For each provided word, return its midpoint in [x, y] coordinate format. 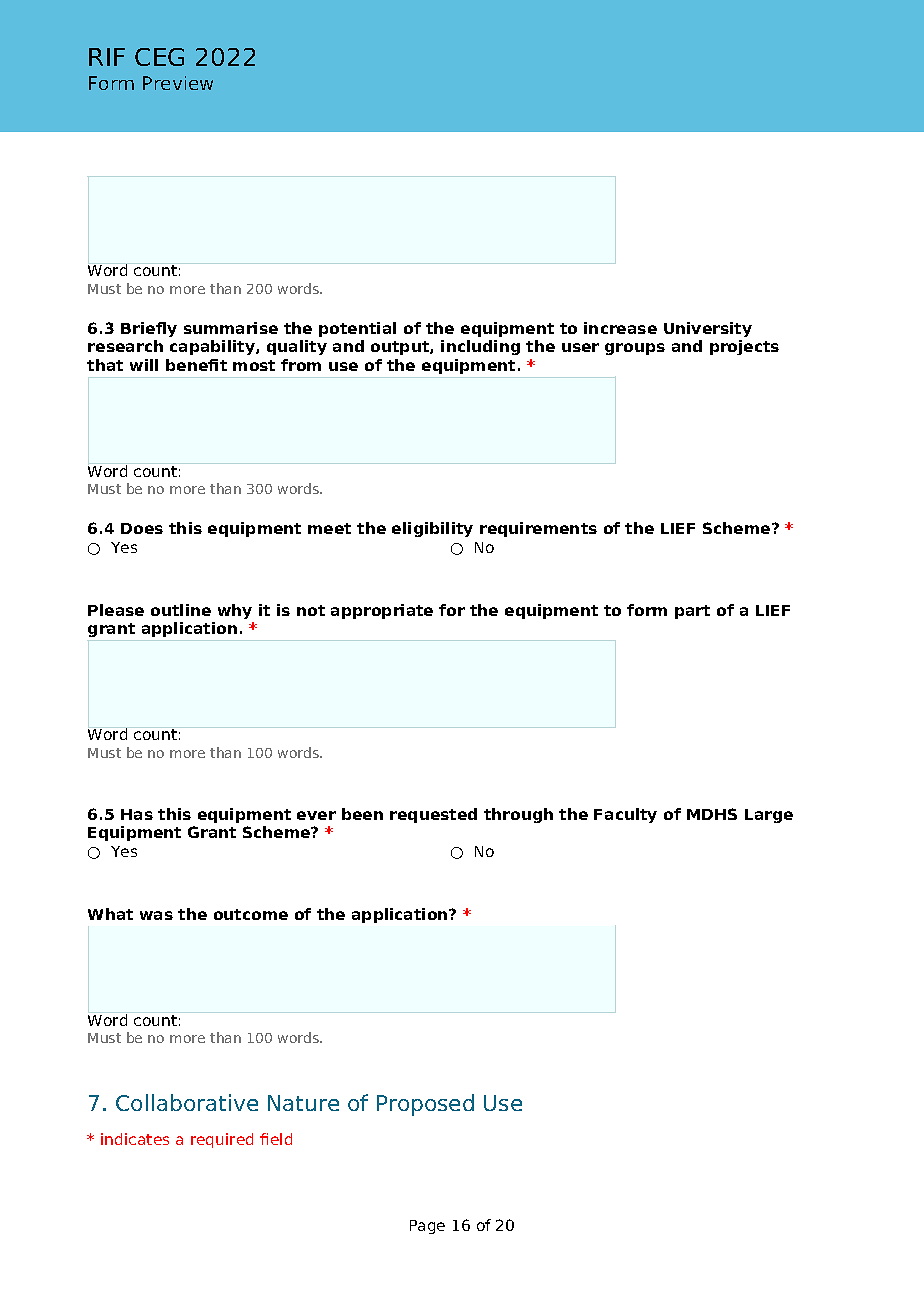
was [156, 915]
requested [433, 815]
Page [427, 1227]
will [144, 365]
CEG [159, 57]
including [480, 347]
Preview [178, 83]
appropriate [382, 611]
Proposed [425, 1105]
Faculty [625, 815]
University [708, 329]
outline [181, 610]
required [222, 1140]
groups [635, 349]
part [692, 612]
